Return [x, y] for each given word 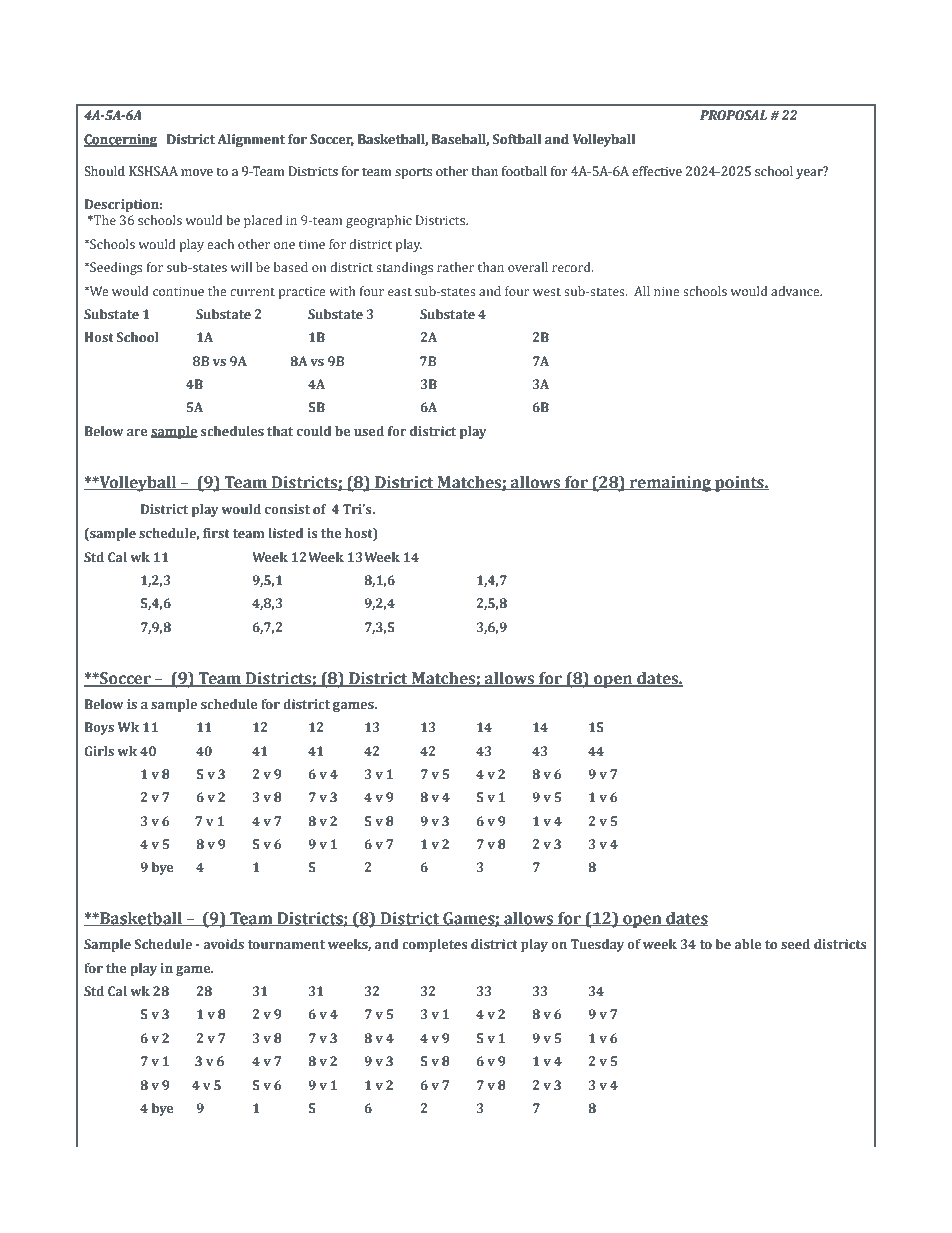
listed [285, 533]
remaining [670, 484]
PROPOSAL [733, 115]
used [369, 431]
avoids [223, 944]
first [216, 533]
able [748, 944]
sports [413, 173]
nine [667, 291]
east [400, 292]
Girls [99, 751]
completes [434, 945]
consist [287, 509]
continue [178, 291]
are [137, 432]
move [197, 172]
